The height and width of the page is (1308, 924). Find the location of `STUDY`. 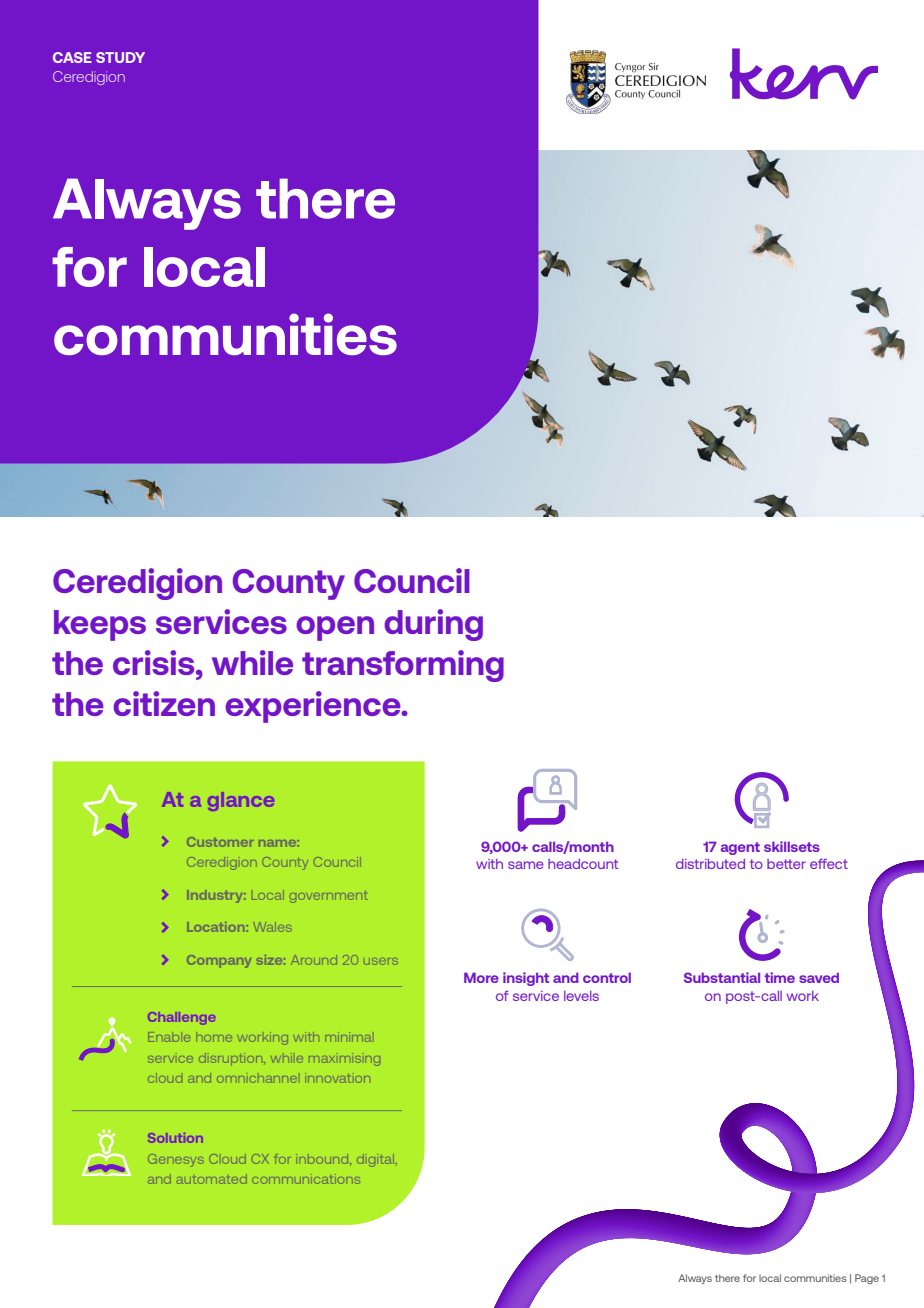

STUDY is located at coordinates (120, 57).
